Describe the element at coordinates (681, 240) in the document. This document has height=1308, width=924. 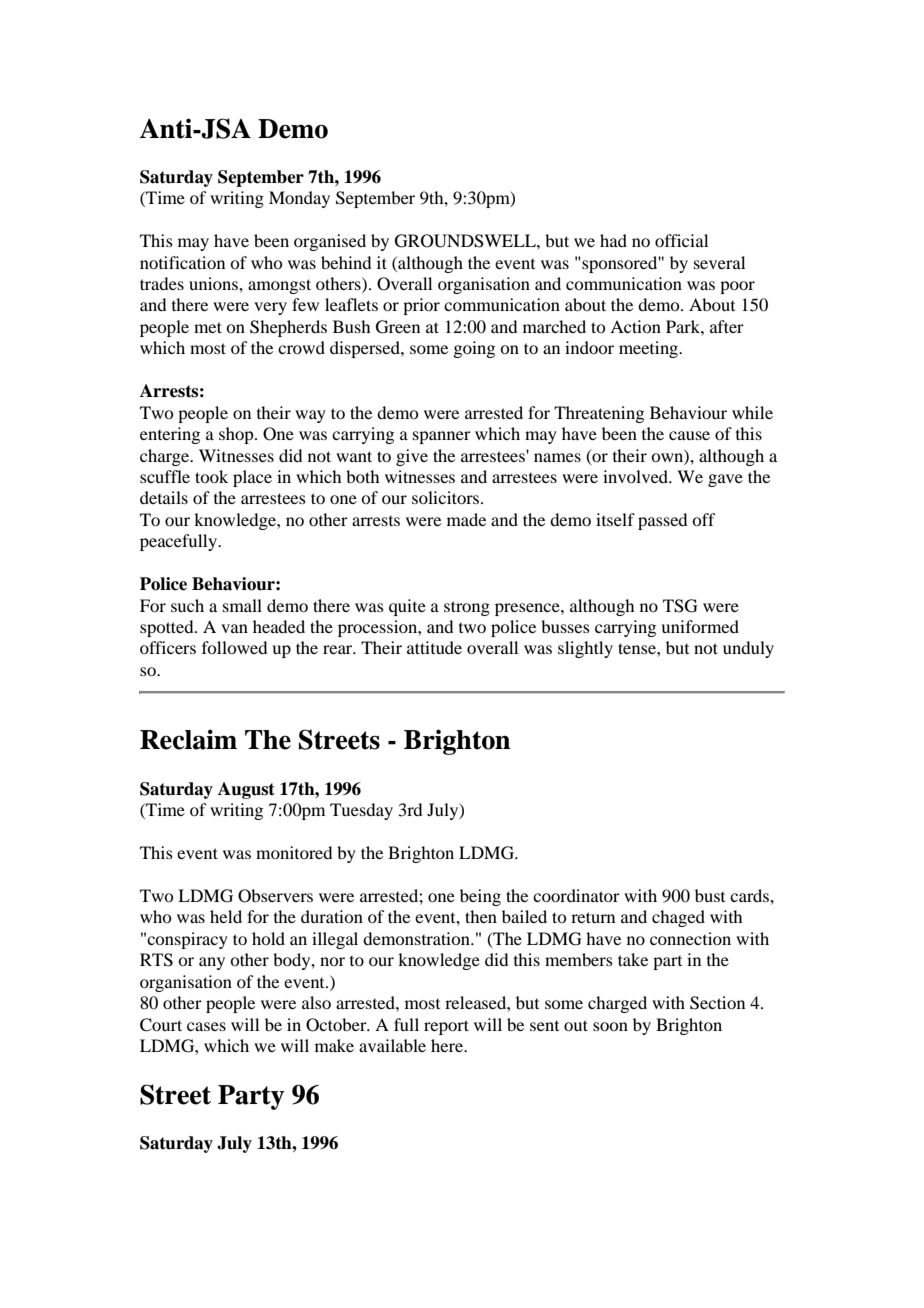
I see `official` at that location.
